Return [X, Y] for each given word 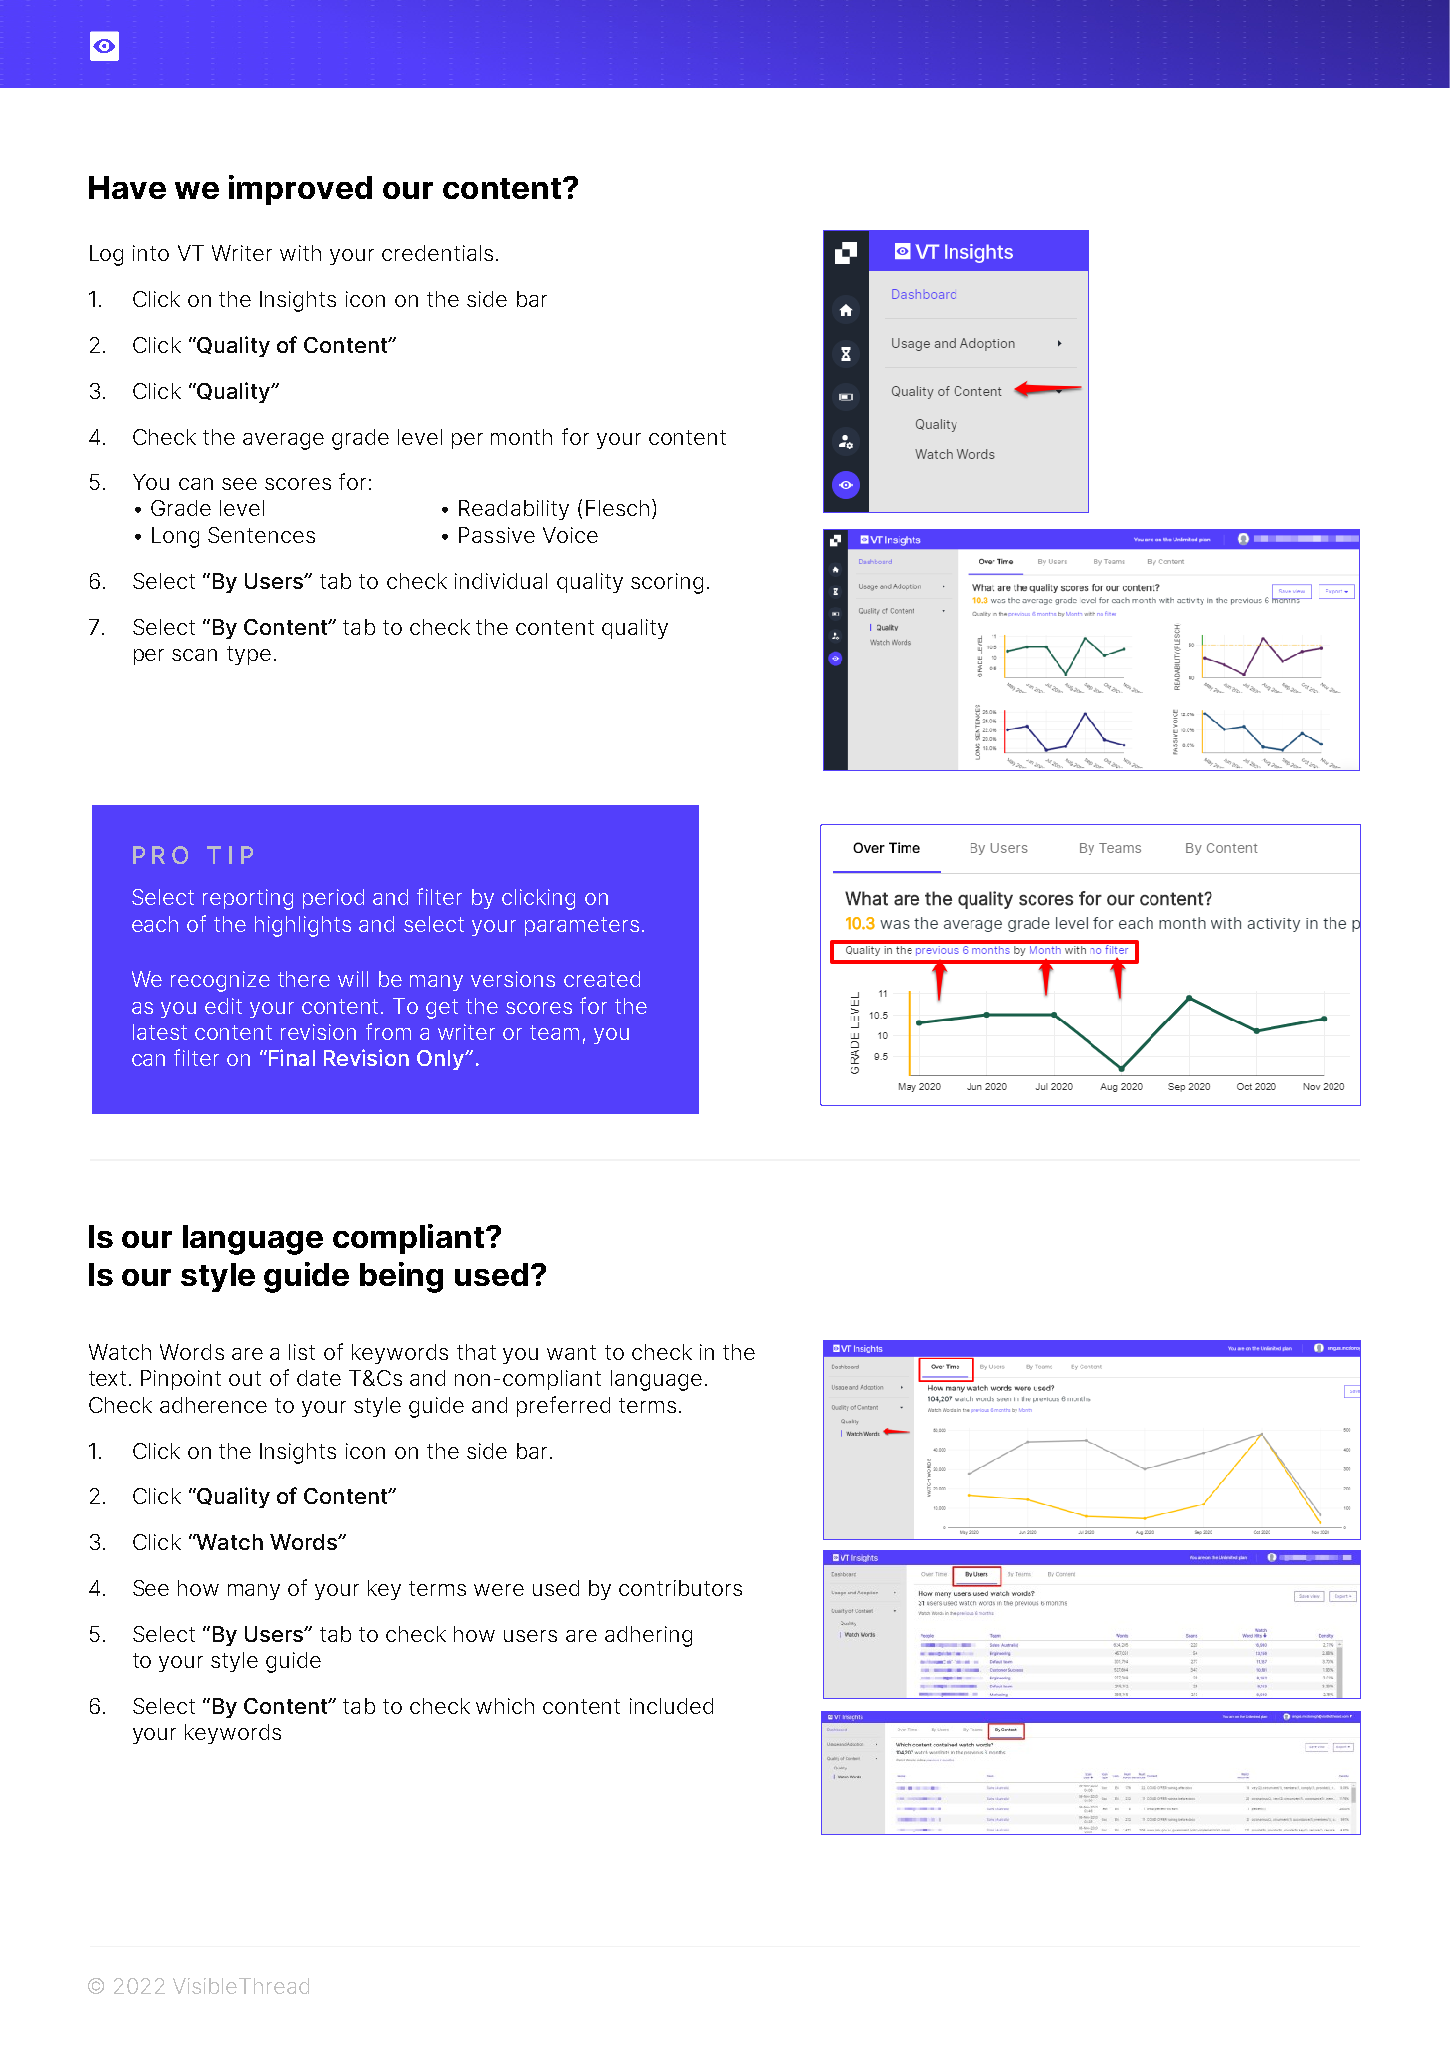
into [151, 253]
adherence [213, 1405]
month [521, 437]
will [353, 979]
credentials [437, 253]
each [155, 924]
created [602, 979]
